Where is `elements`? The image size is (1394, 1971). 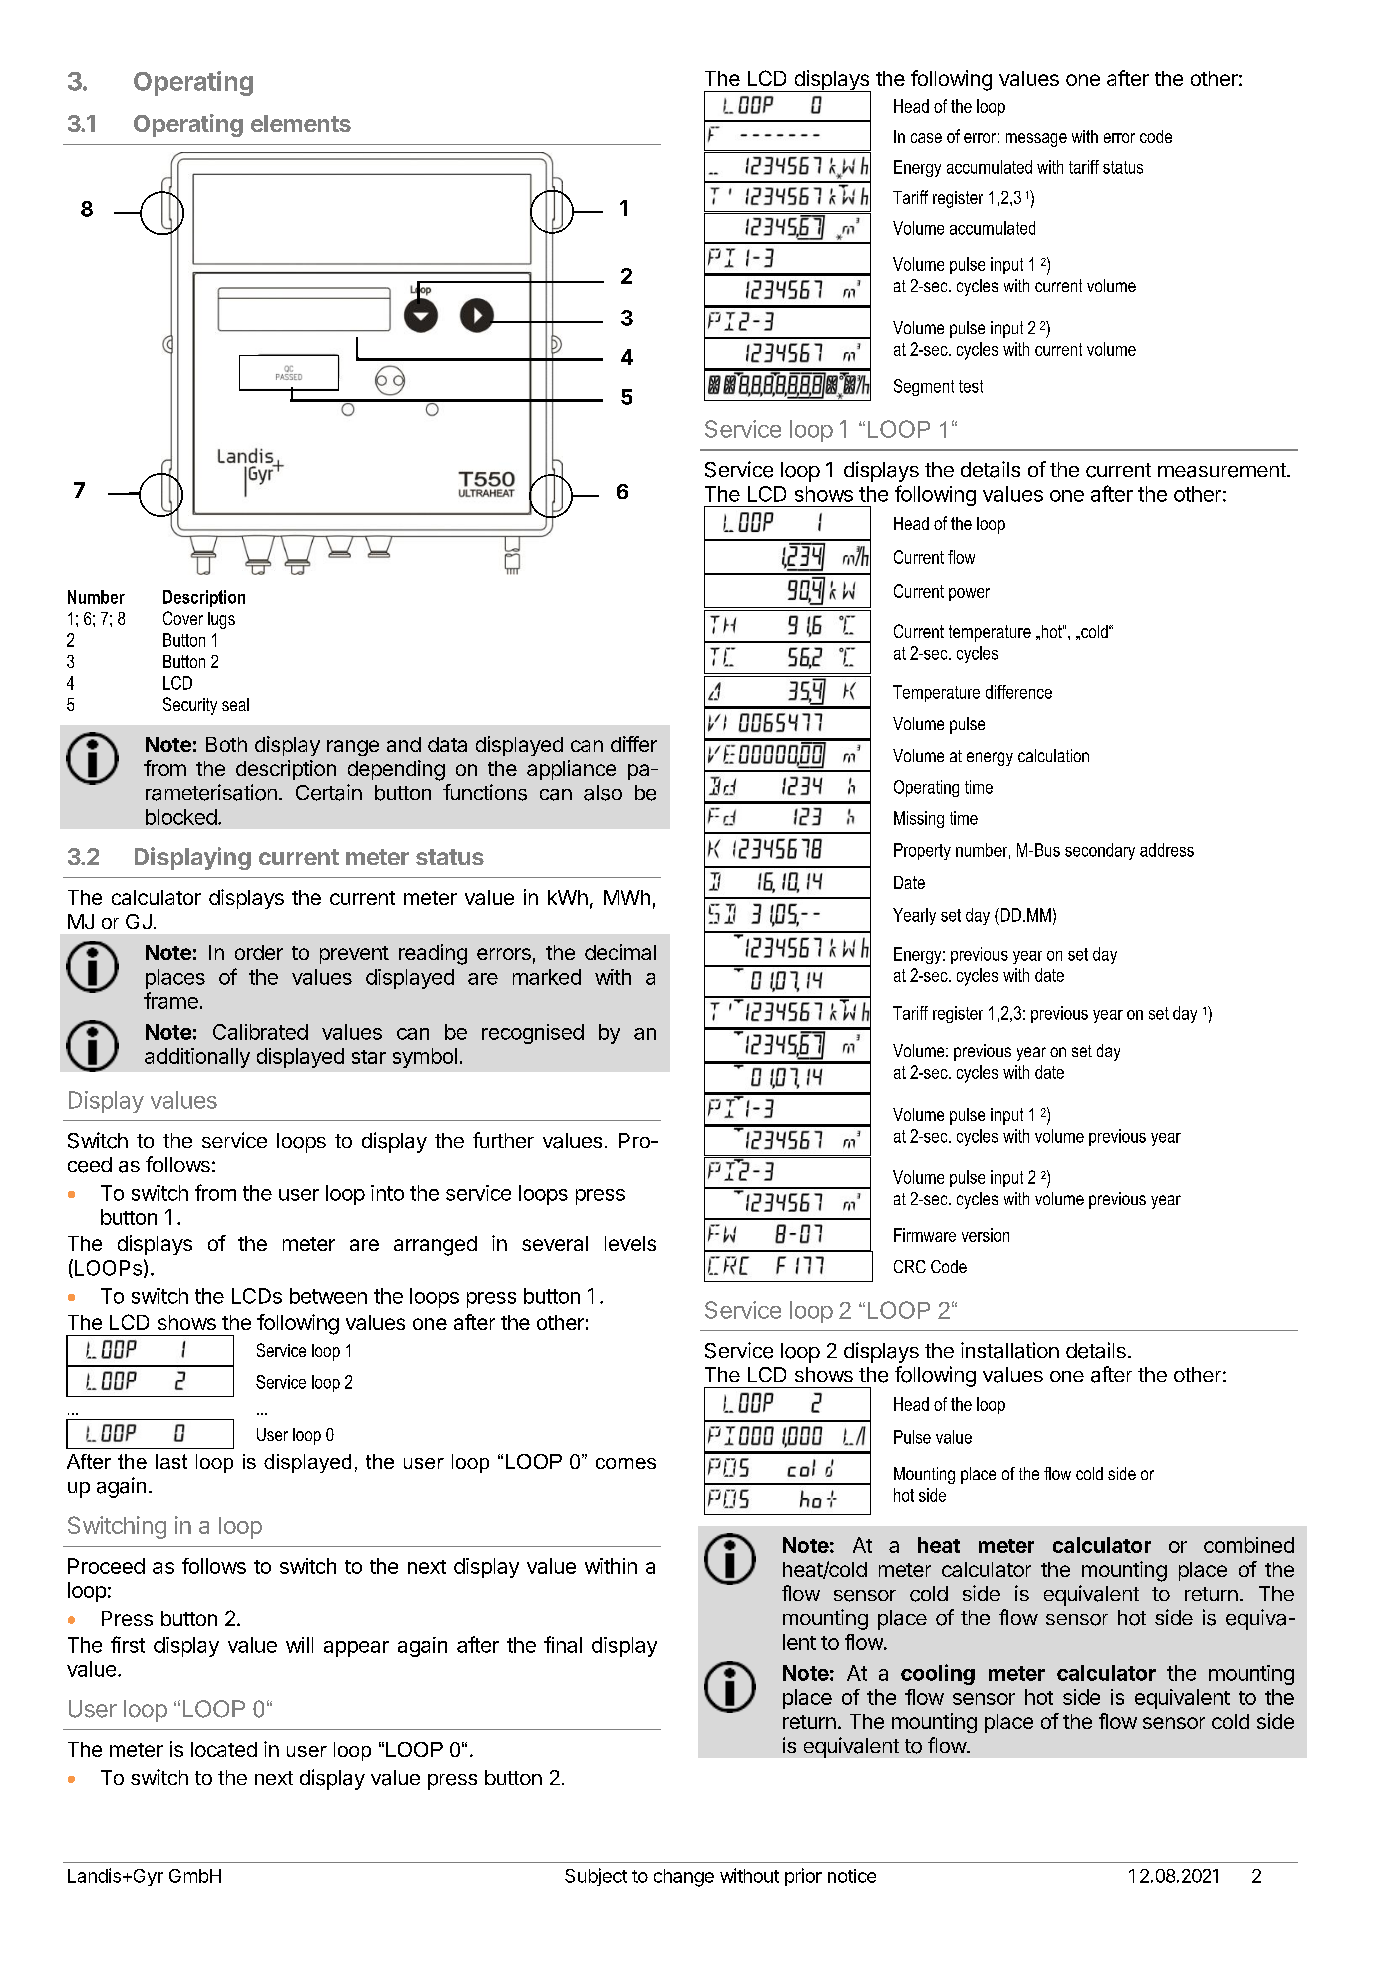
elements is located at coordinates (301, 123).
